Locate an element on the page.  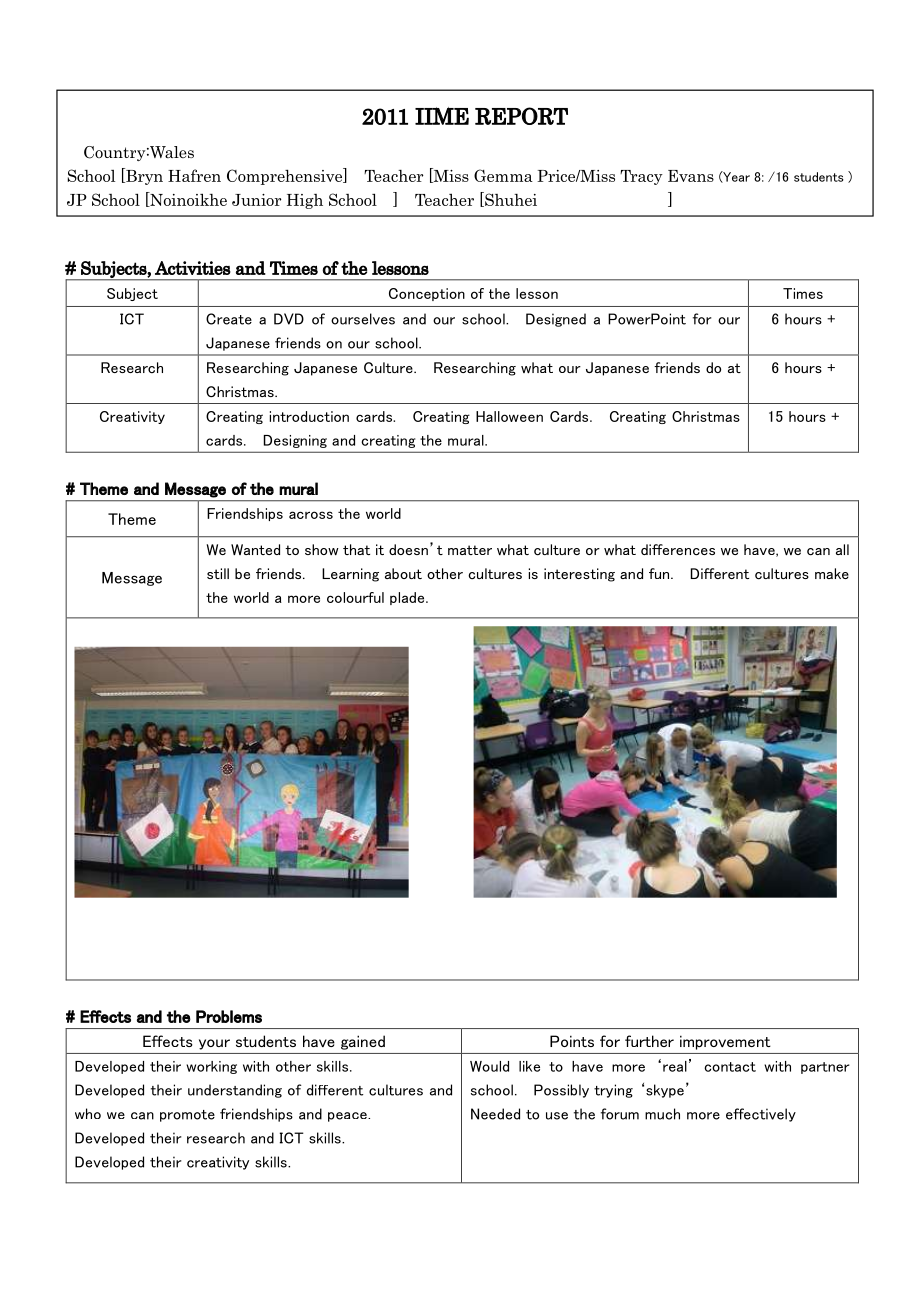
Problems is located at coordinates (229, 1016).
